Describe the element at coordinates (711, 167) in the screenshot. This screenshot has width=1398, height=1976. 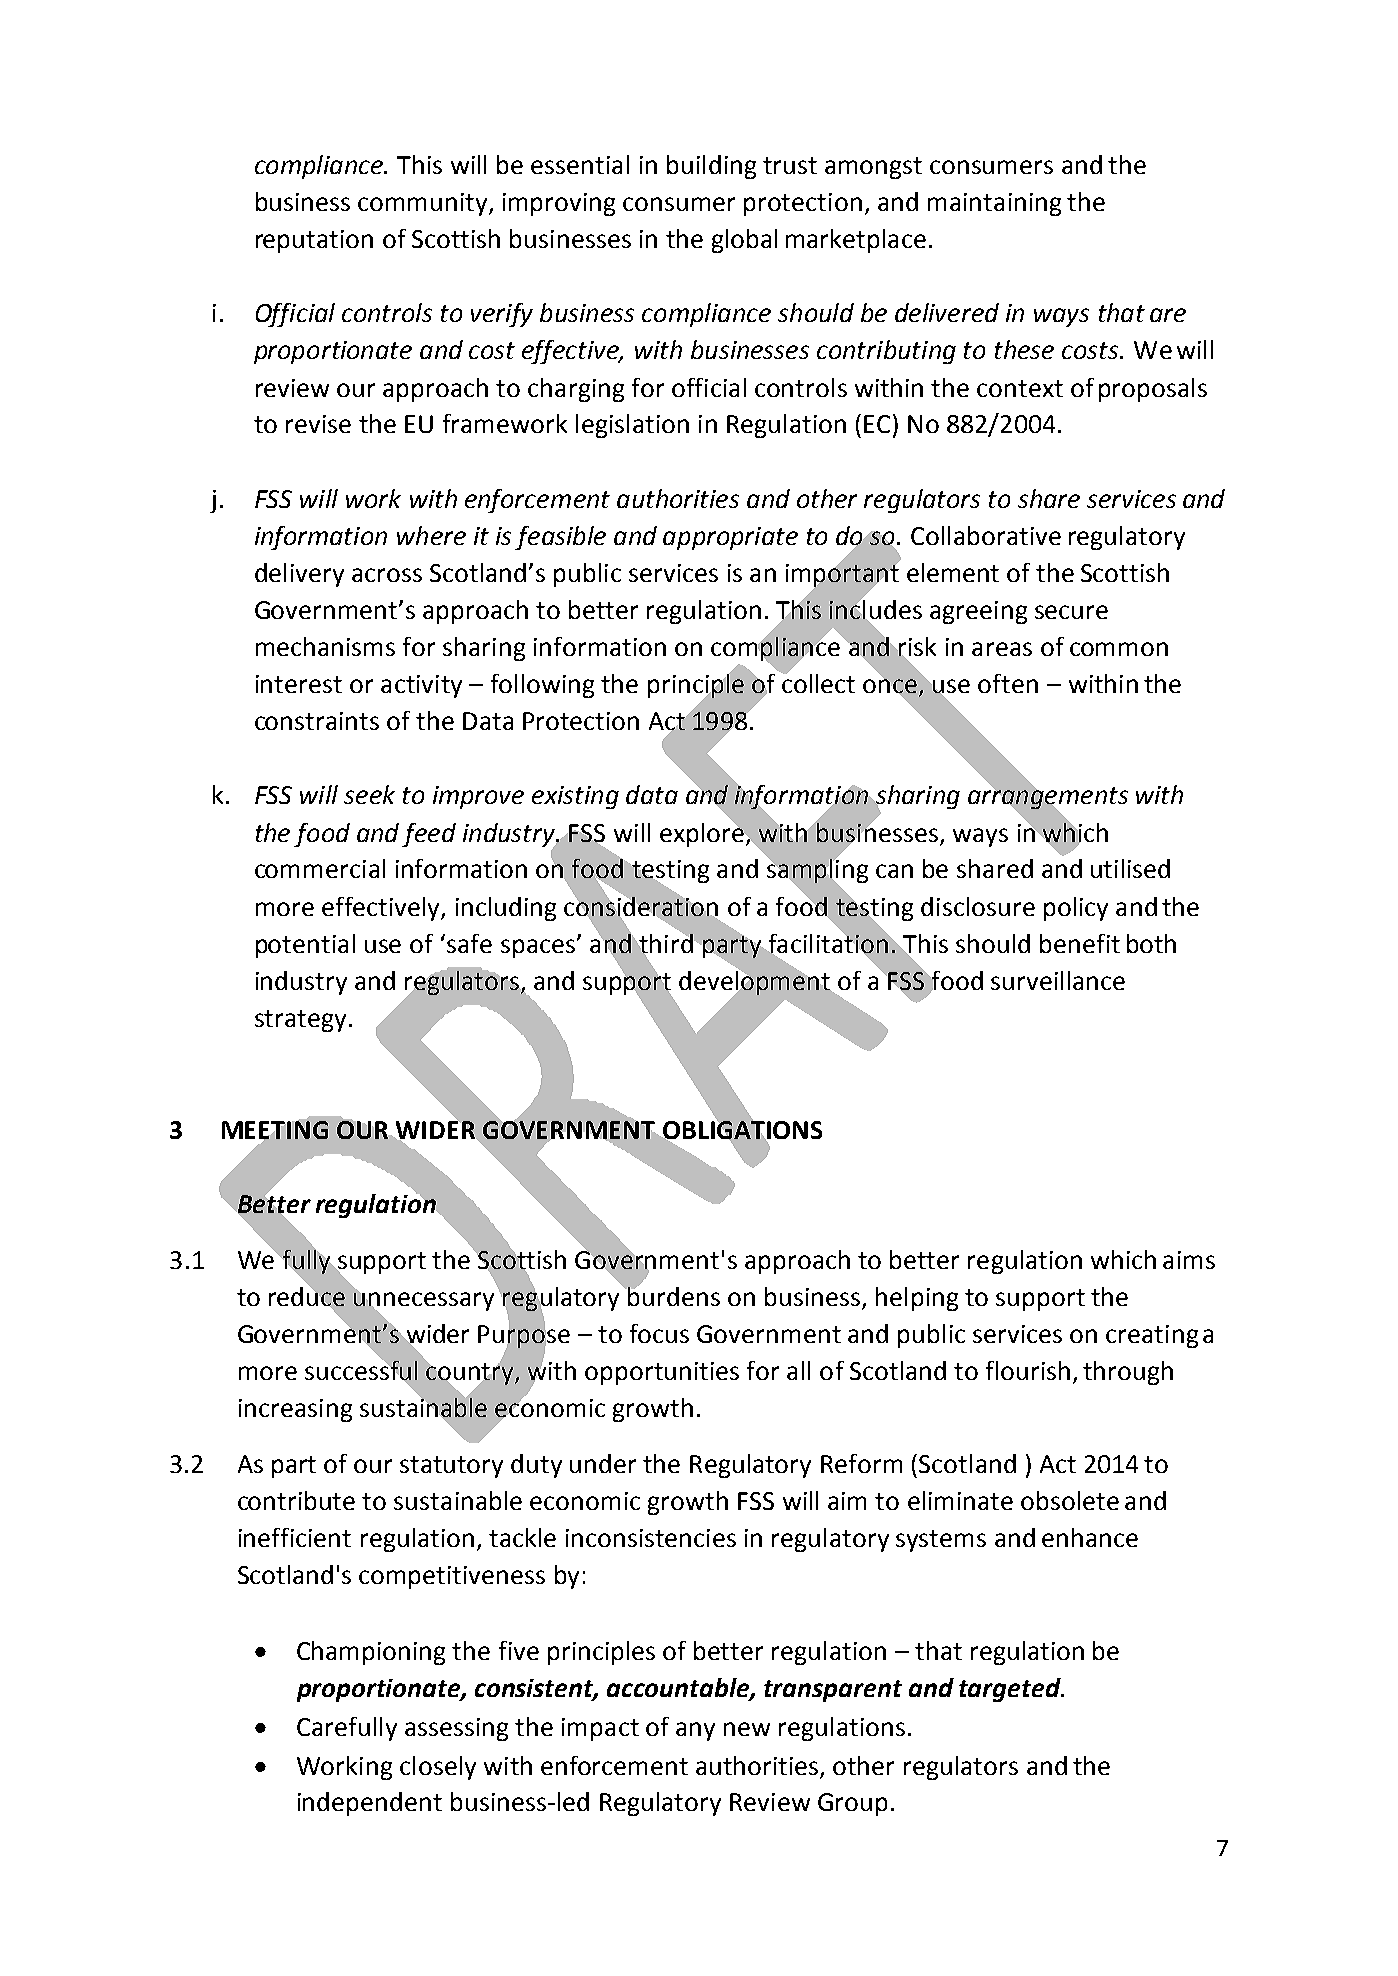
I see `building` at that location.
